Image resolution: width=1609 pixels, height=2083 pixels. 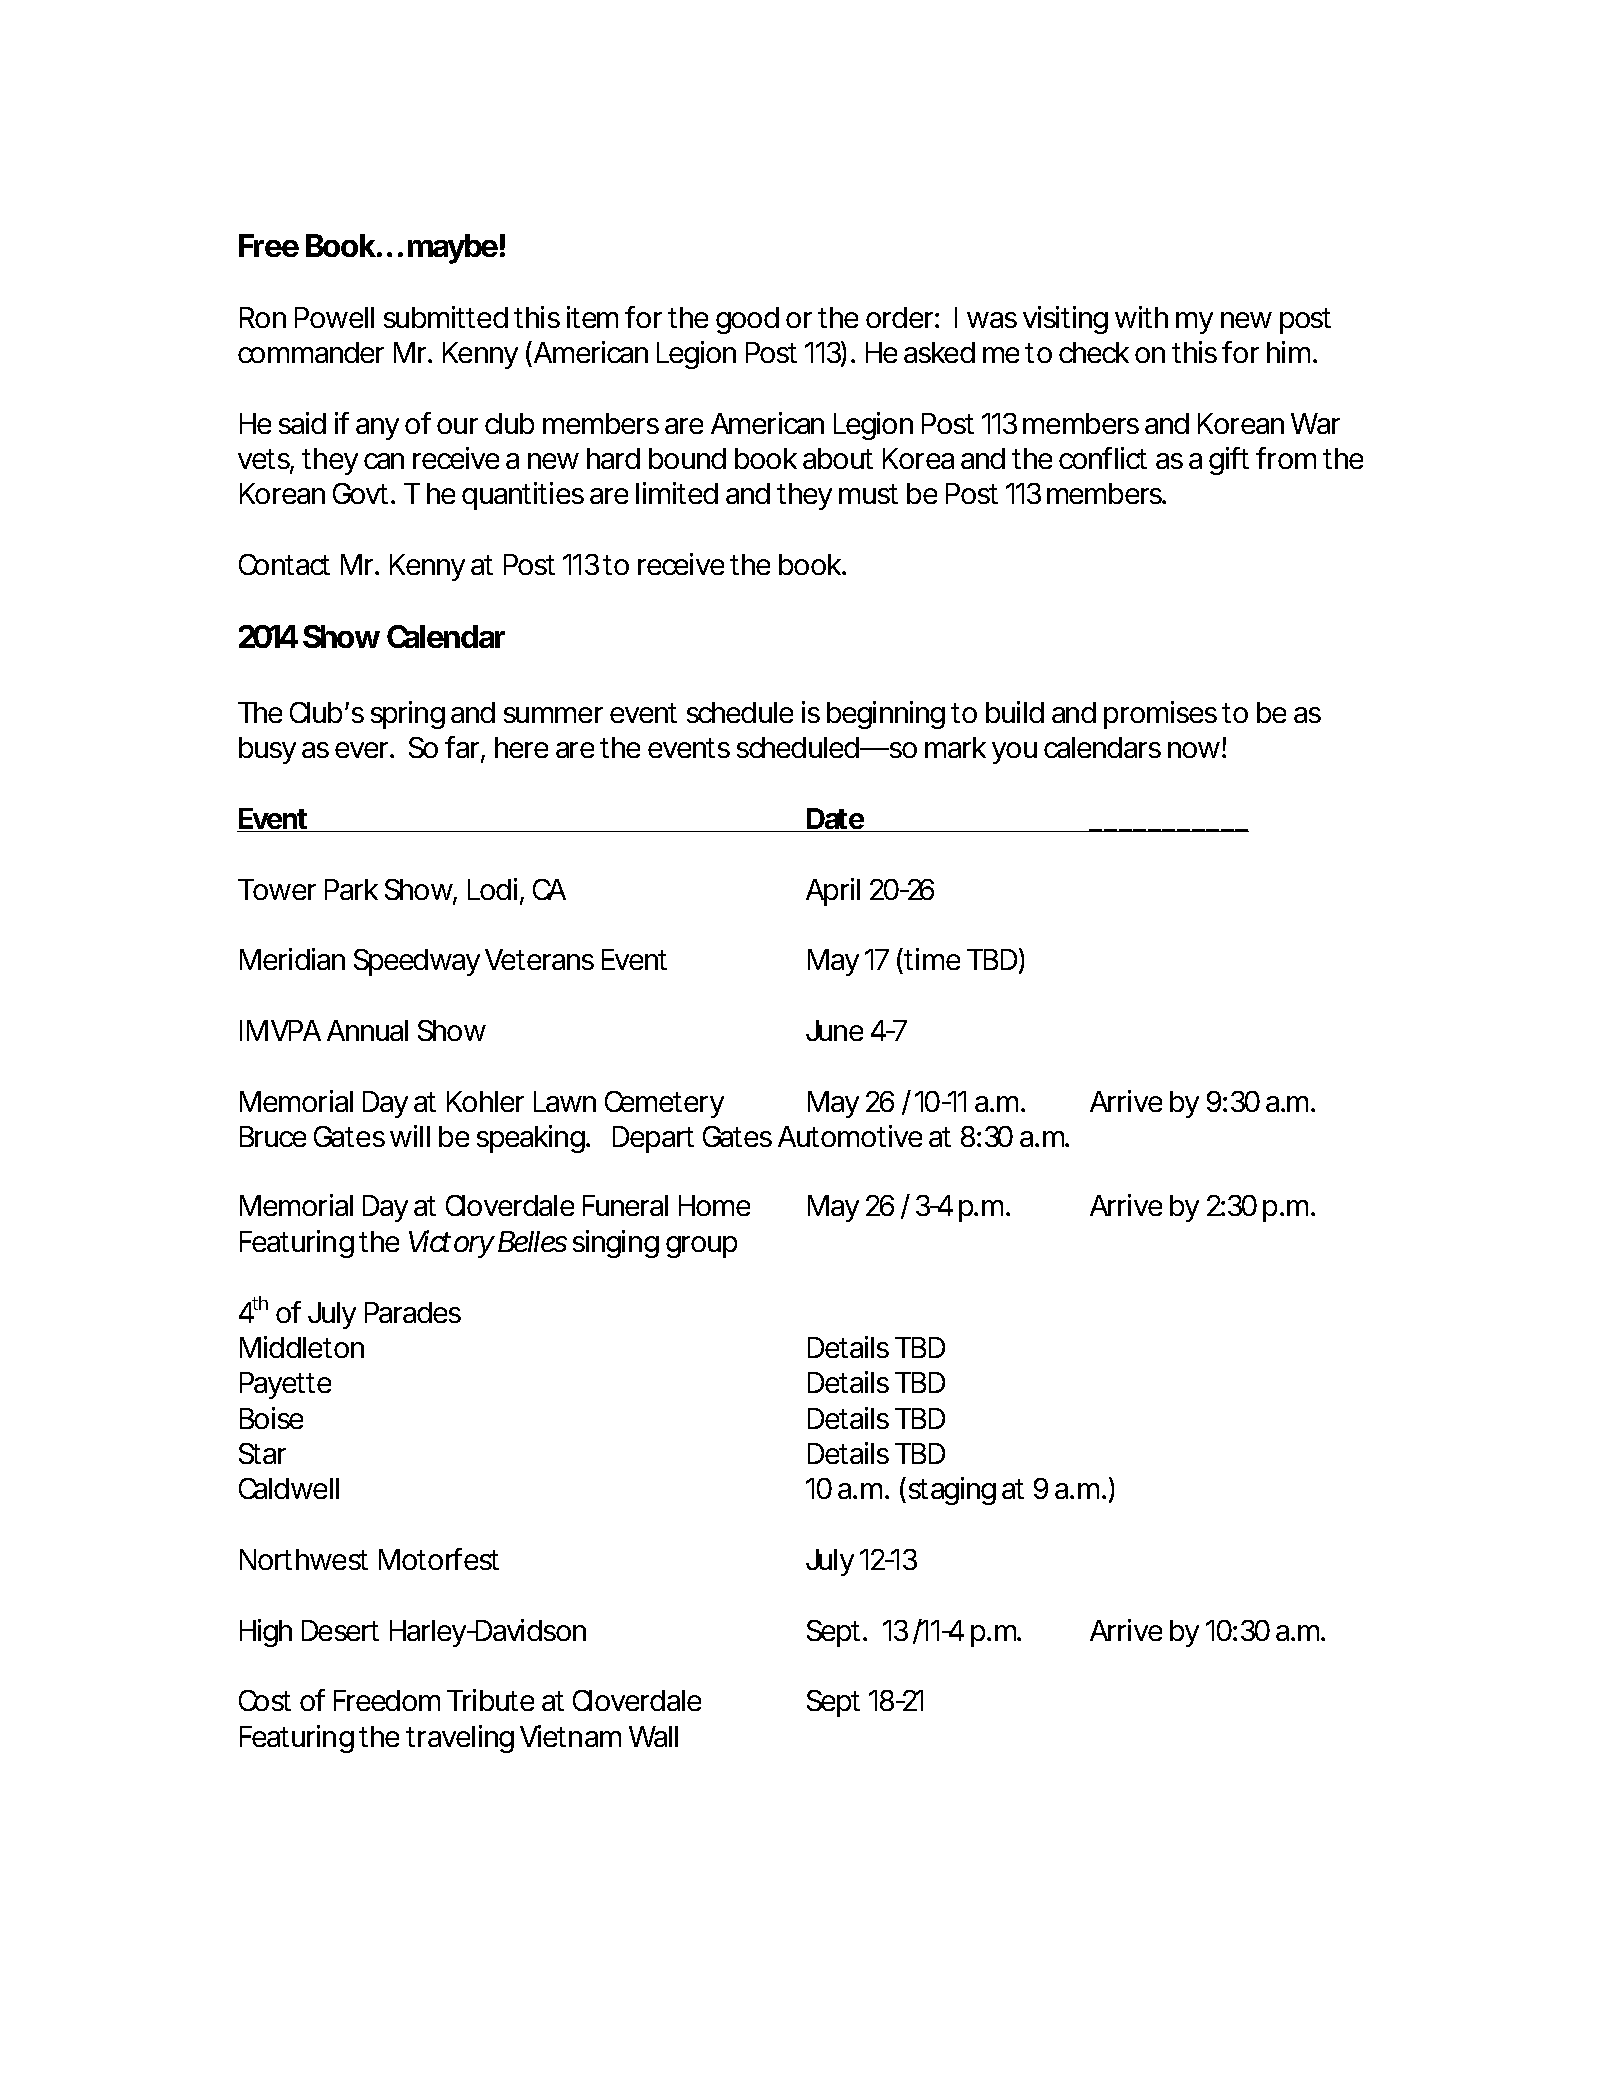 What do you see at coordinates (952, 1491) in the page?
I see `staging` at bounding box center [952, 1491].
